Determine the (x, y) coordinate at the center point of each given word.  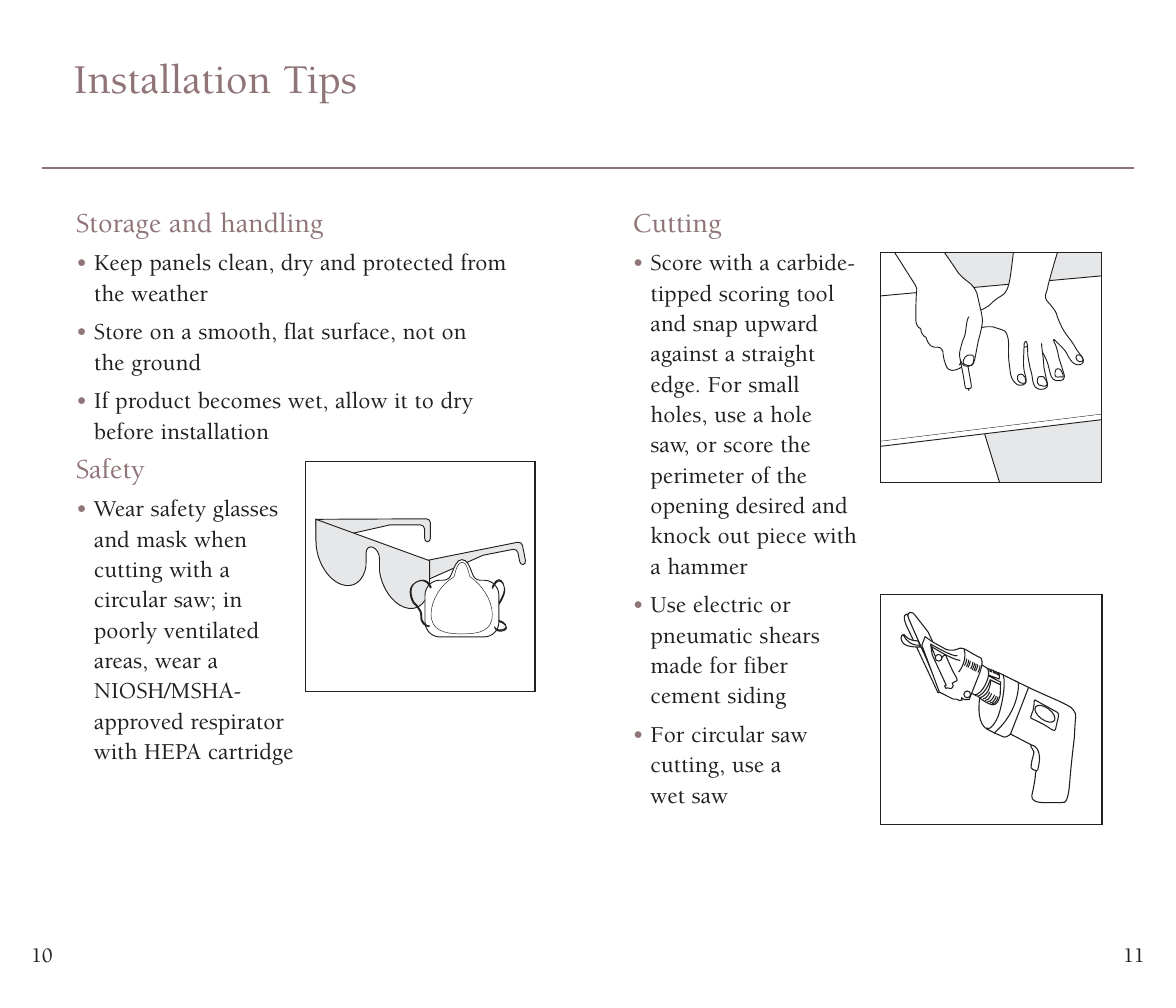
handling (272, 225)
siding (757, 697)
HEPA (172, 751)
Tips (320, 84)
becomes (239, 400)
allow (361, 400)
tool (815, 293)
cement (686, 697)
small (774, 384)
